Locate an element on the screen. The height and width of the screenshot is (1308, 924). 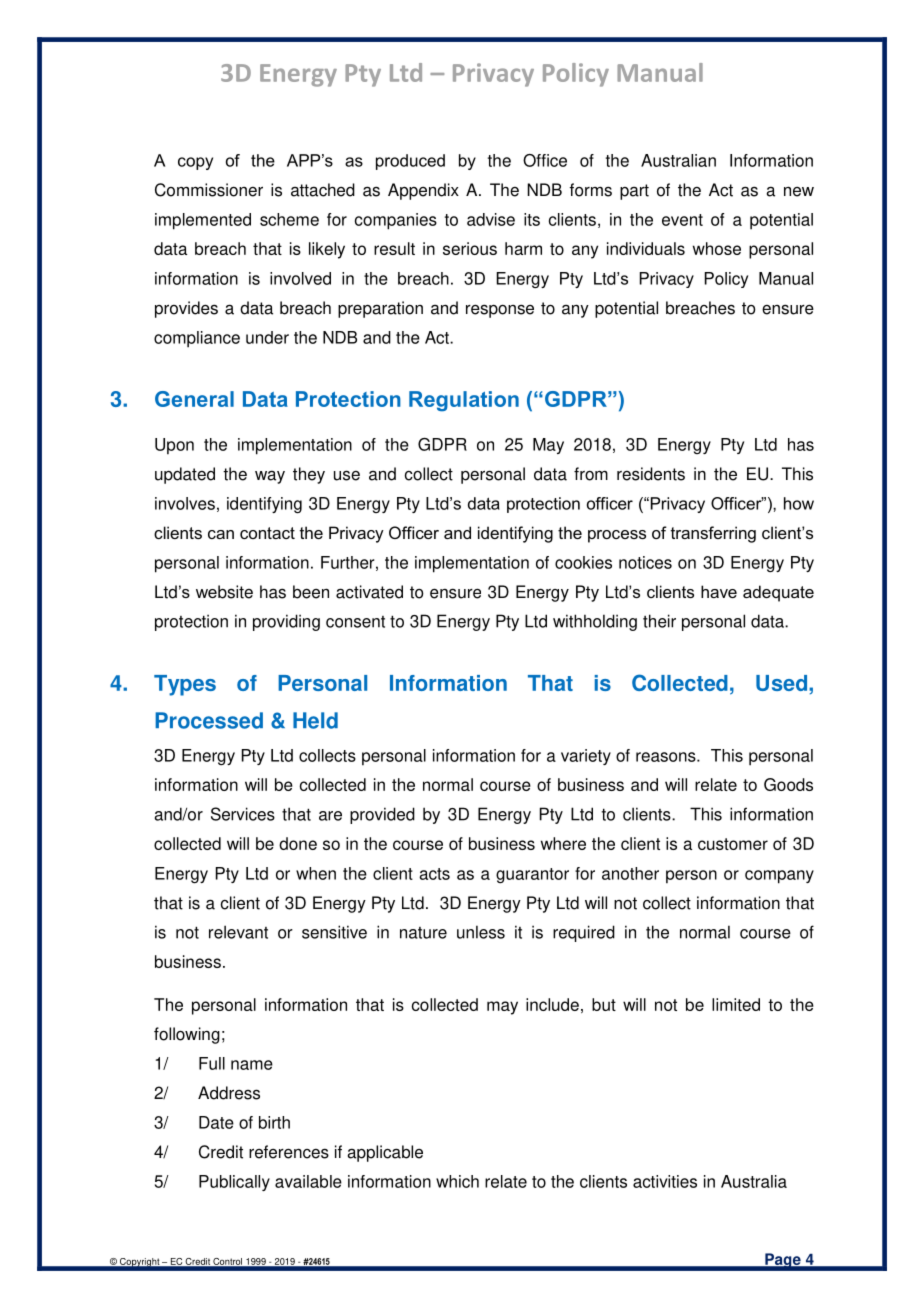
references is located at coordinates (289, 1152).
